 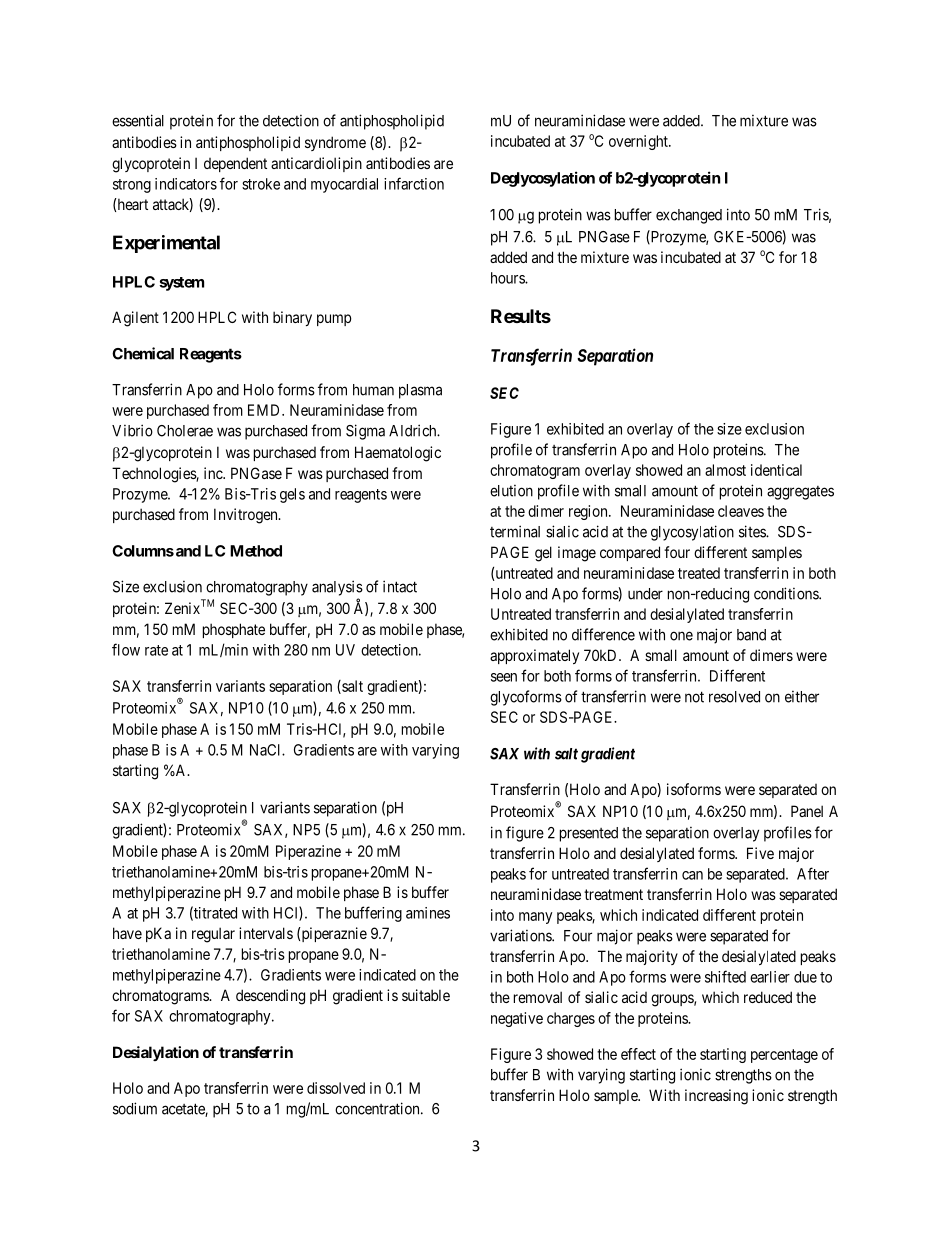 I want to click on infarction, so click(x=414, y=183).
